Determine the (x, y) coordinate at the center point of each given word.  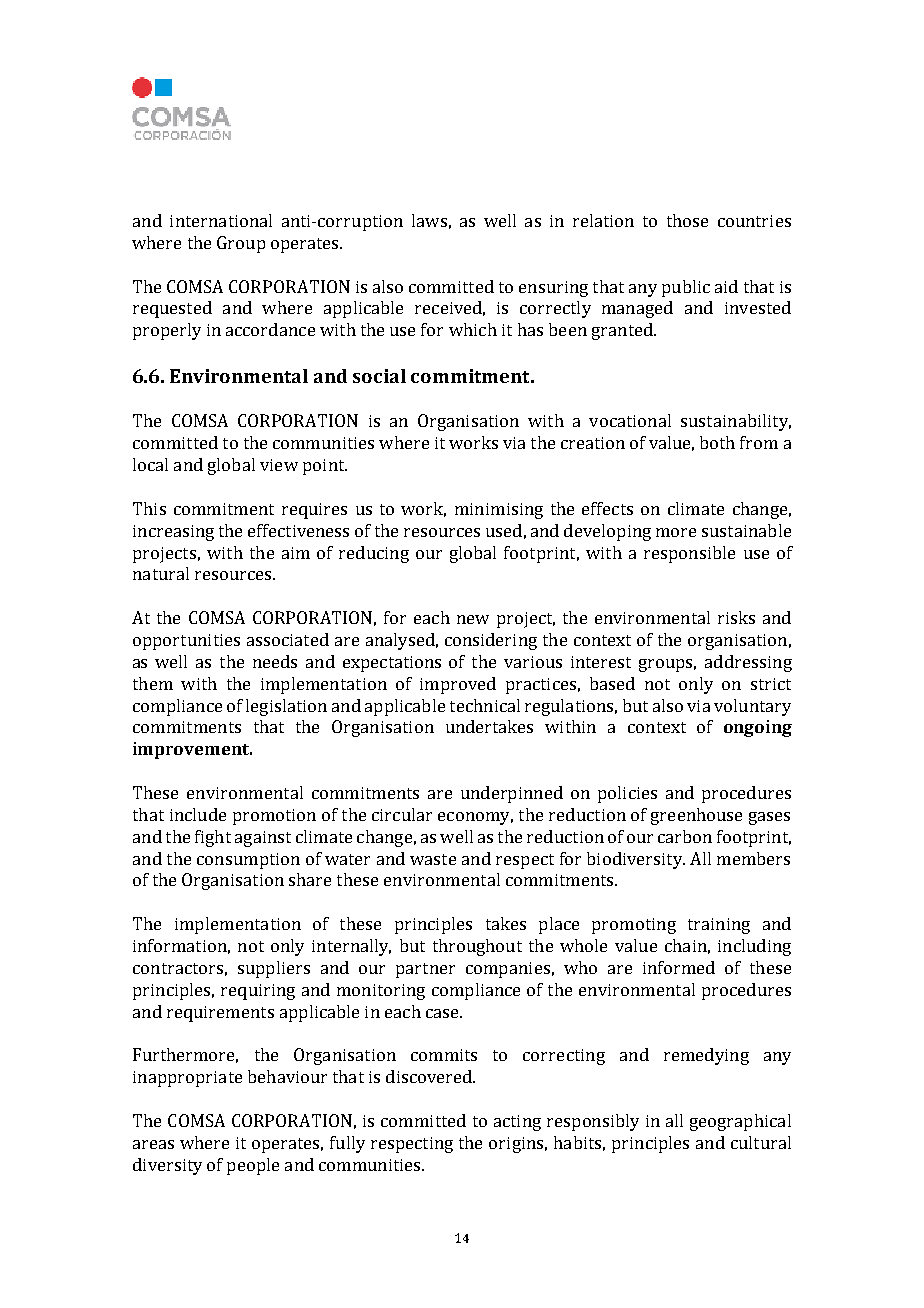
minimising (499, 511)
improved (458, 685)
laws (429, 220)
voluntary (752, 707)
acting (517, 1123)
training (719, 926)
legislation (286, 707)
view (279, 465)
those (687, 220)
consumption (248, 861)
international (221, 220)
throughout (477, 947)
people (253, 1166)
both (717, 442)
